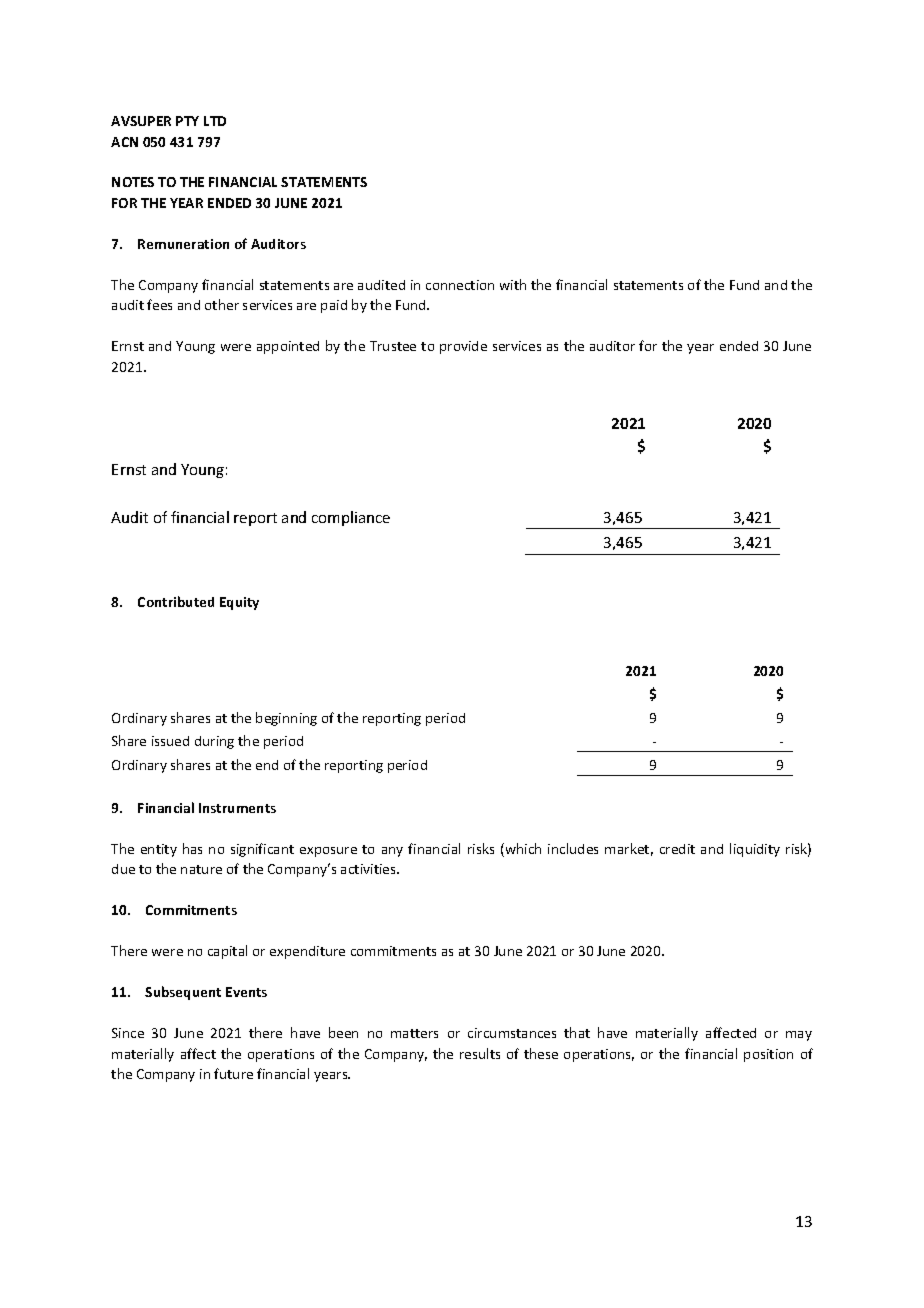 Image resolution: width=924 pixels, height=1308 pixels. What do you see at coordinates (513, 284) in the screenshot?
I see `with` at bounding box center [513, 284].
